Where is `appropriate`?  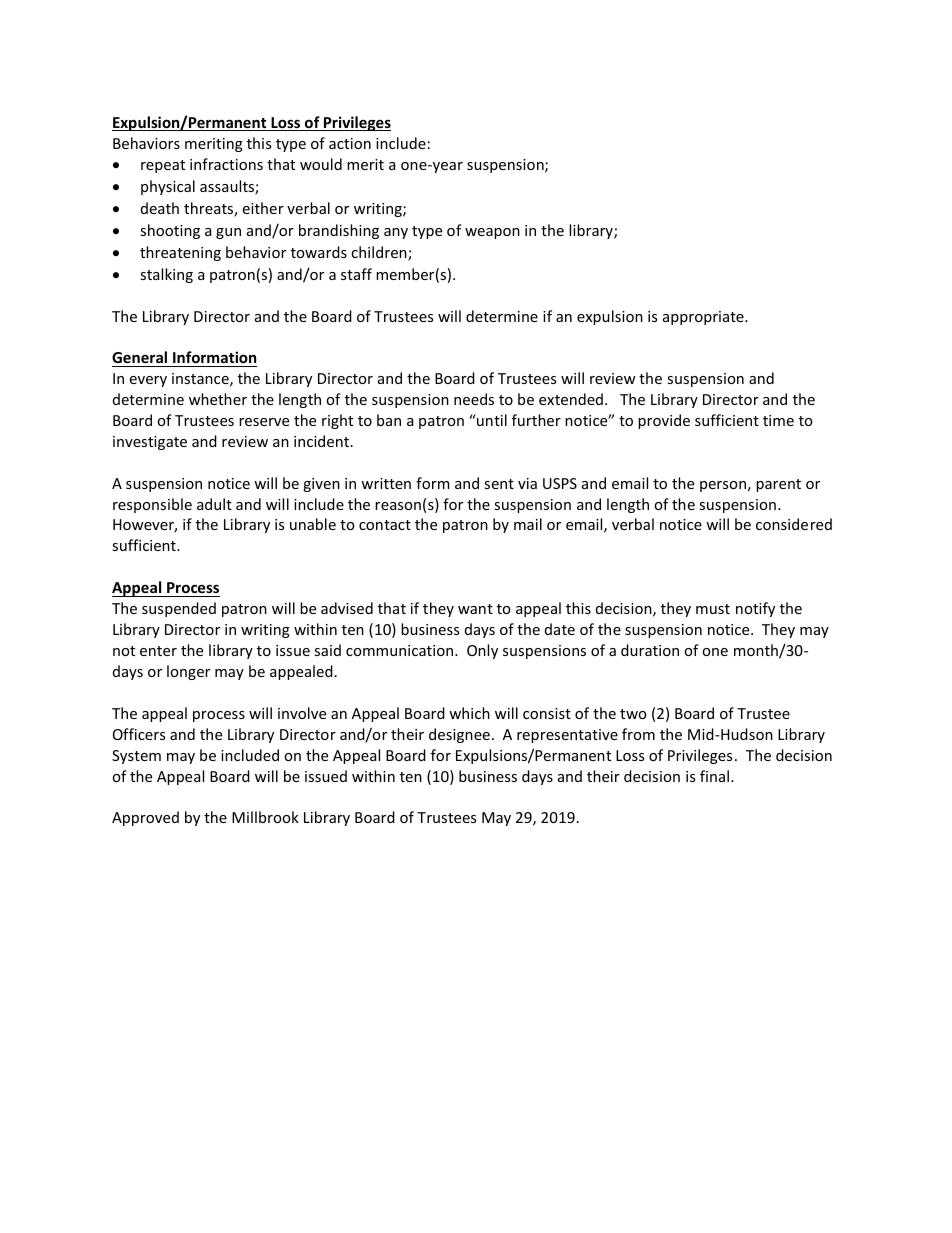
appropriate is located at coordinates (704, 318).
